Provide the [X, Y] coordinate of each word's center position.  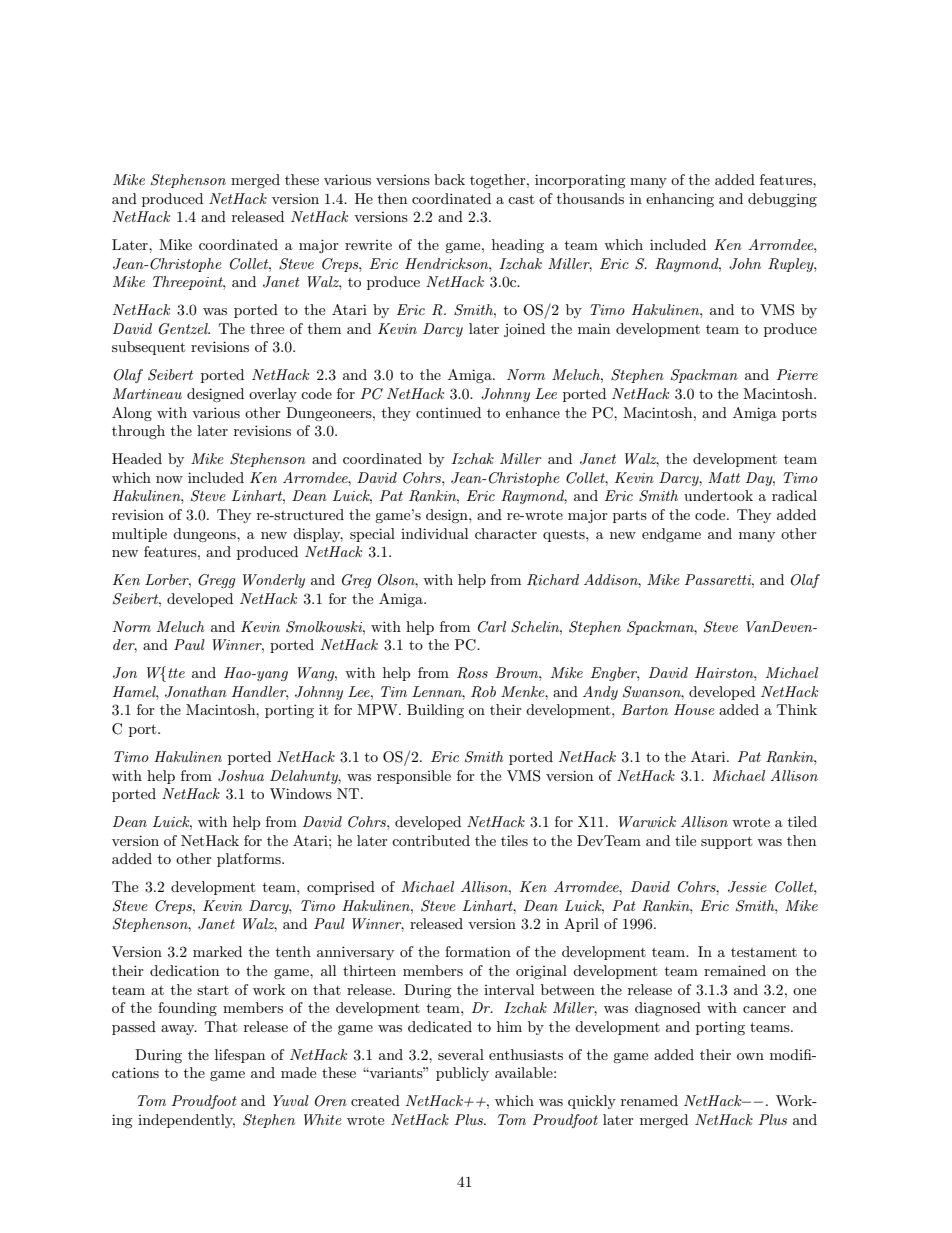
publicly [462, 1074]
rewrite [368, 245]
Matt [724, 477]
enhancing [680, 200]
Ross [472, 673]
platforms [250, 860]
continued [448, 412]
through [138, 432]
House [694, 709]
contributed [431, 840]
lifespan [240, 1056]
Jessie [747, 887]
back [449, 179]
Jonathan [196, 692]
